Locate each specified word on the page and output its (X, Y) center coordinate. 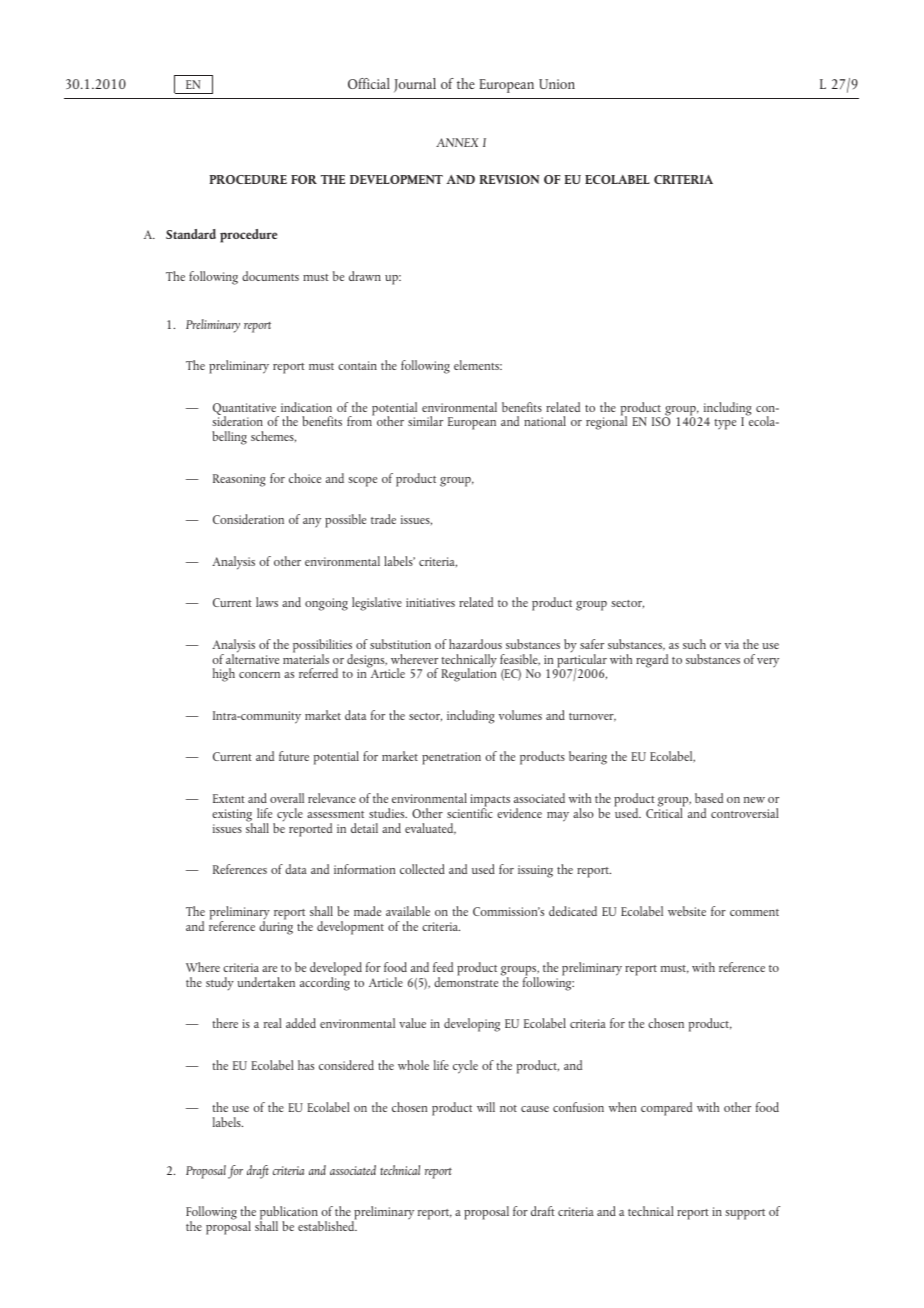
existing (232, 816)
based (709, 798)
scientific (470, 812)
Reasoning (239, 480)
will (486, 1107)
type (725, 424)
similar (425, 421)
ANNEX (457, 142)
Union (557, 84)
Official (369, 83)
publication (290, 1214)
